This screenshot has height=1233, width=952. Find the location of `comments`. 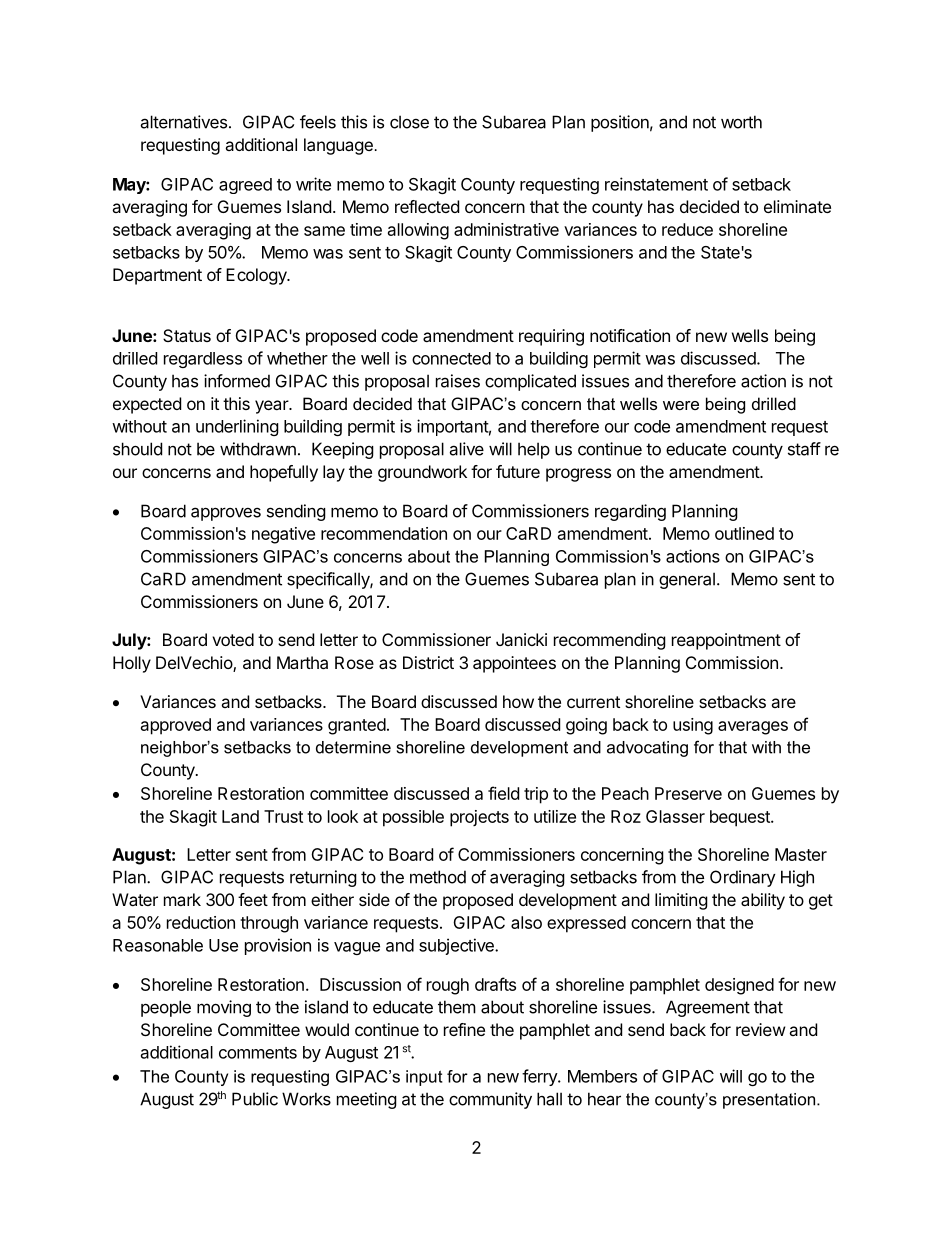

comments is located at coordinates (258, 1053).
